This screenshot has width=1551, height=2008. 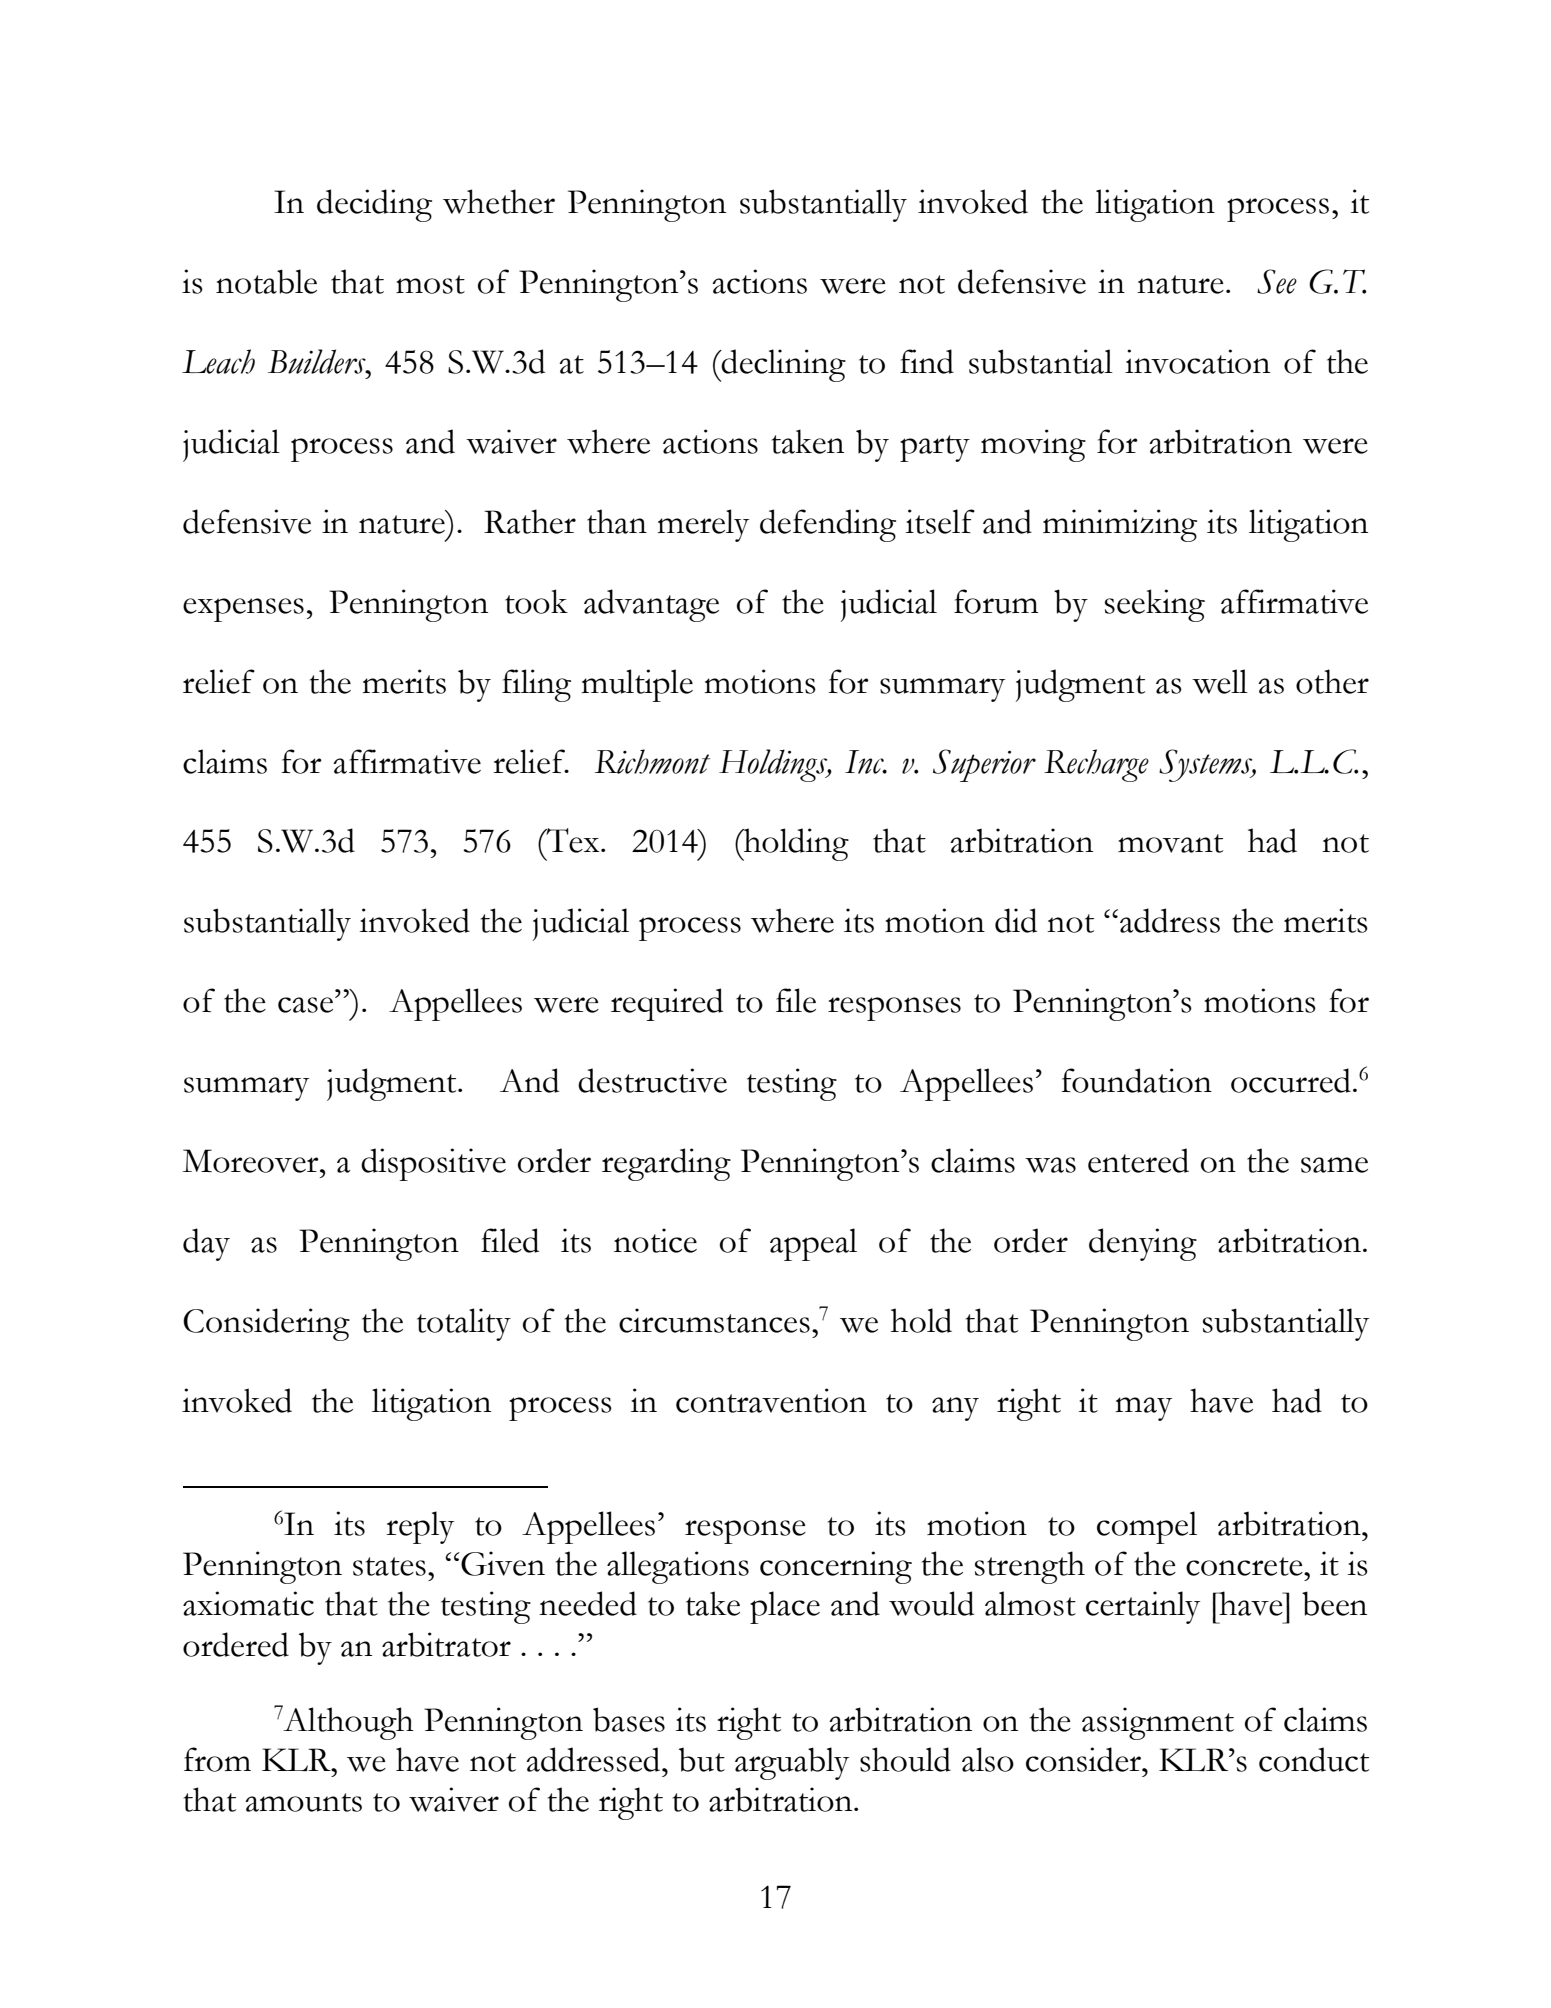 I want to click on declining, so click(x=783, y=365).
